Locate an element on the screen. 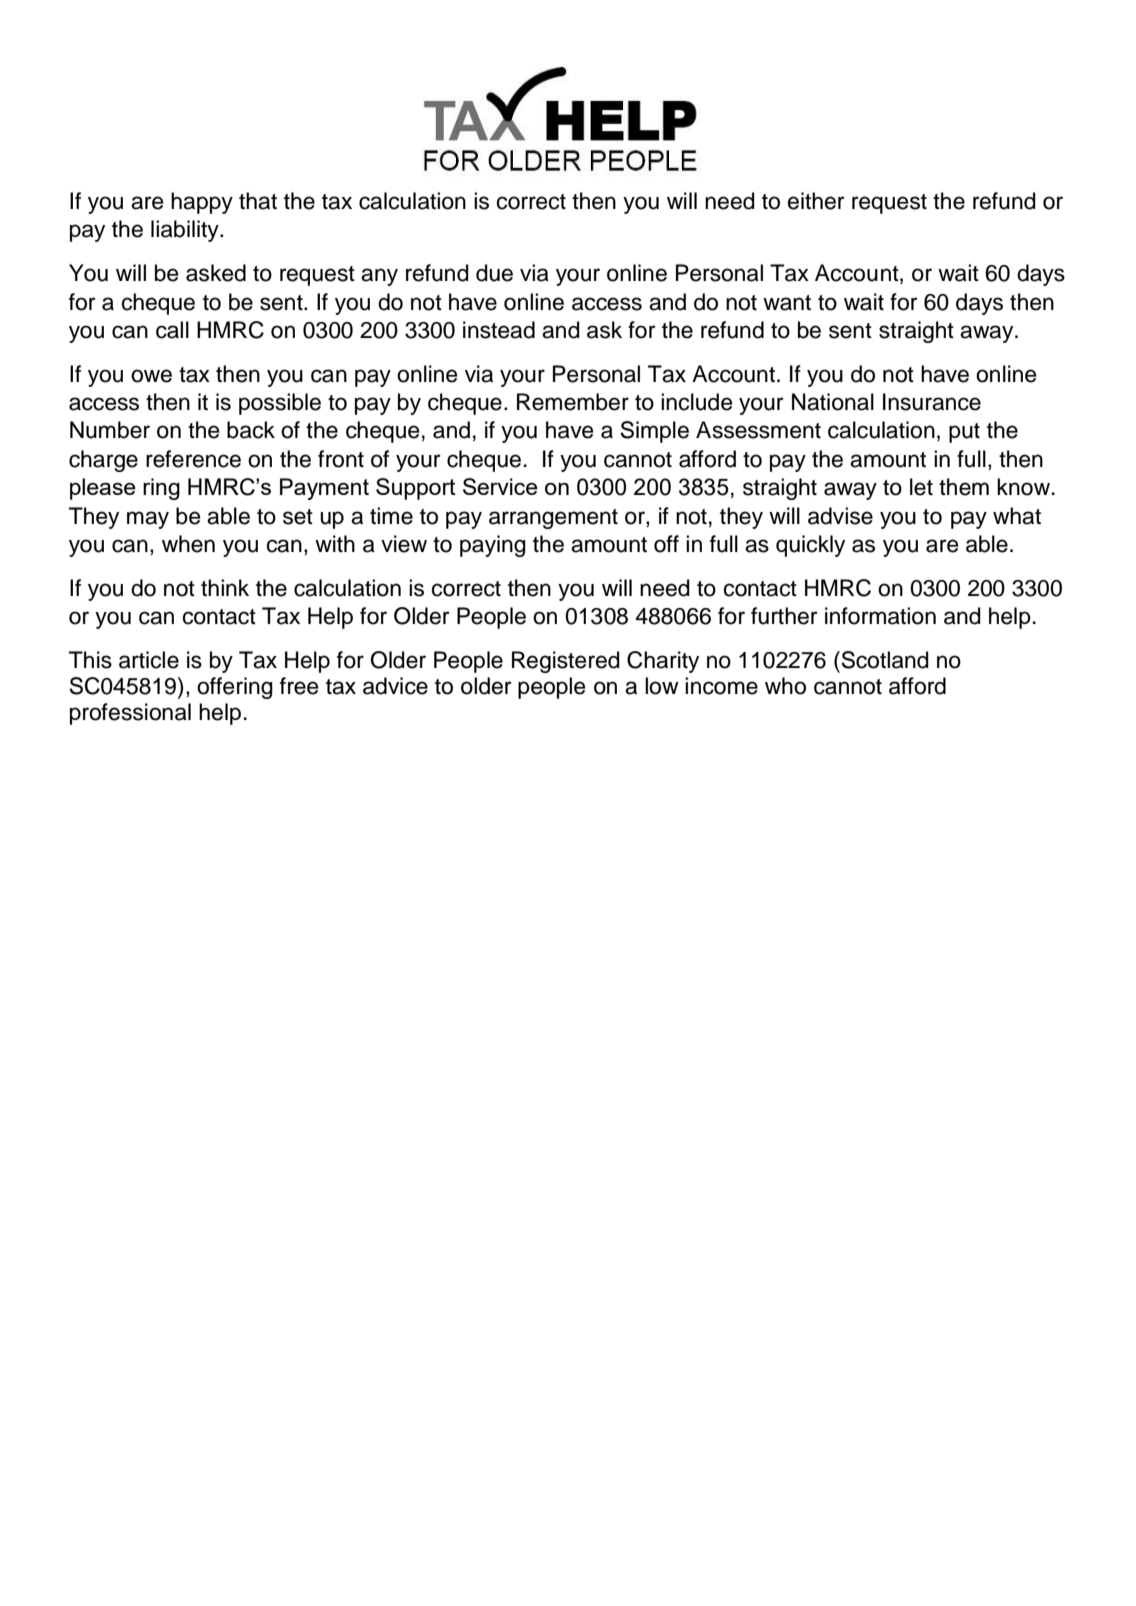  happy is located at coordinates (202, 203).
